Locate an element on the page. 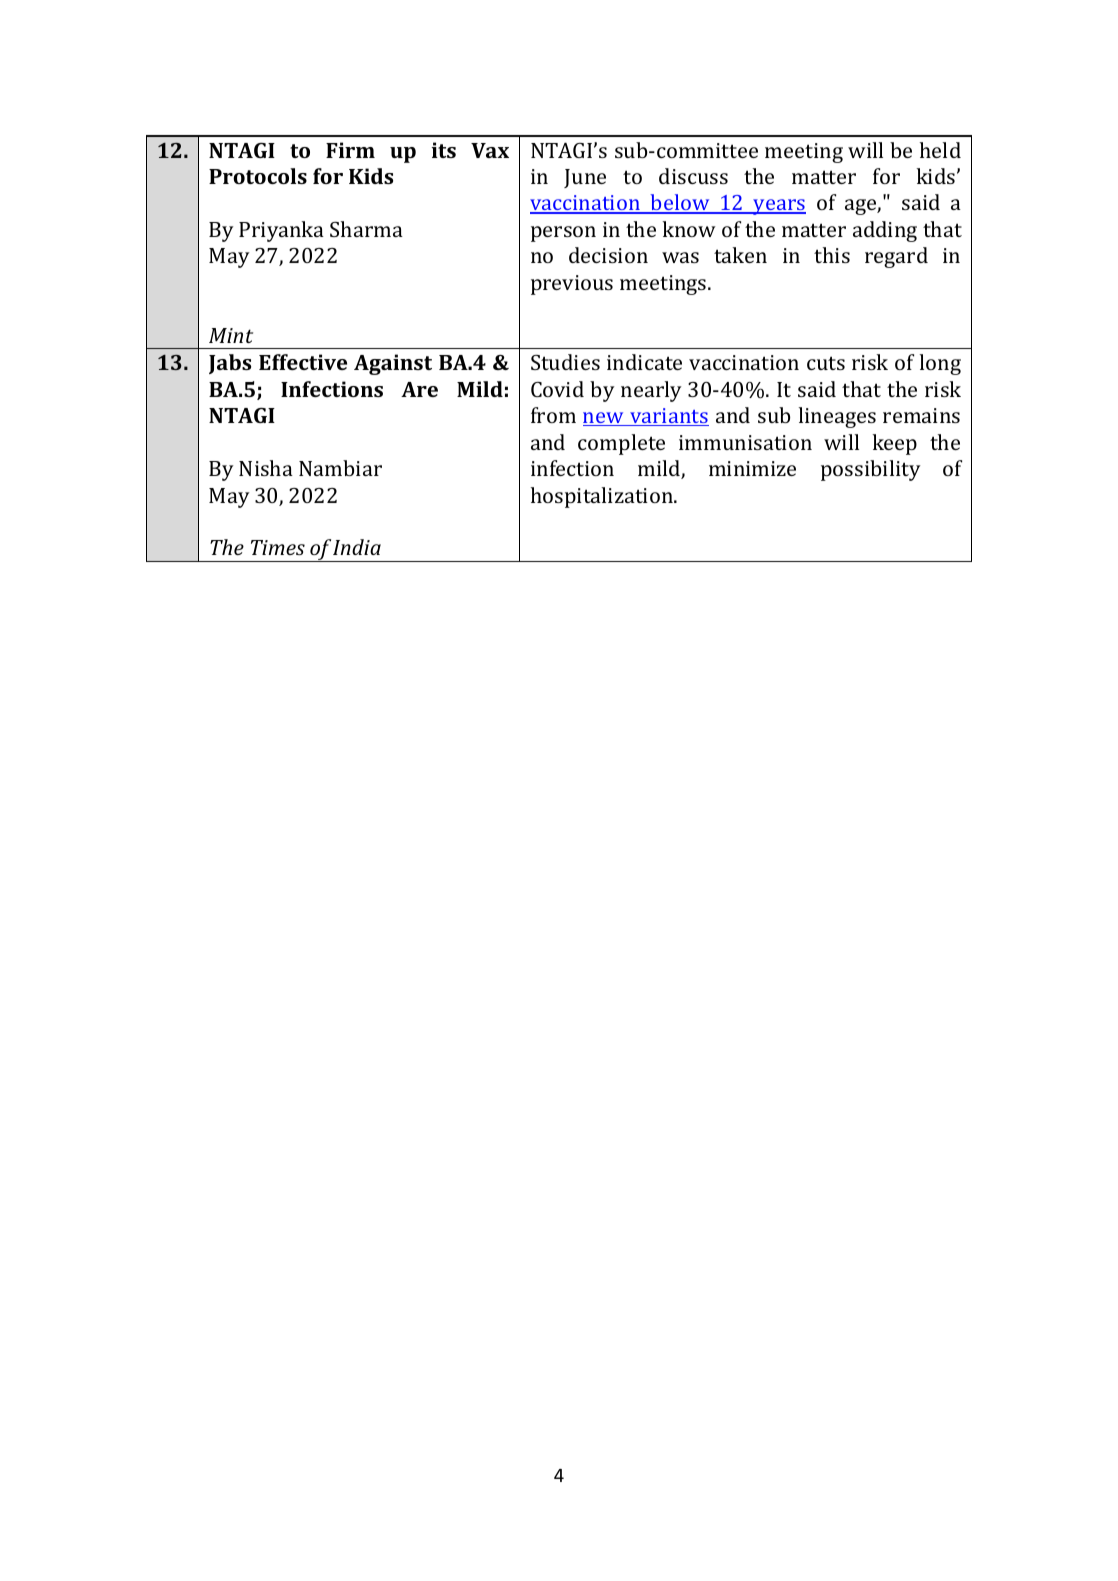  hospitalization is located at coordinates (603, 497).
